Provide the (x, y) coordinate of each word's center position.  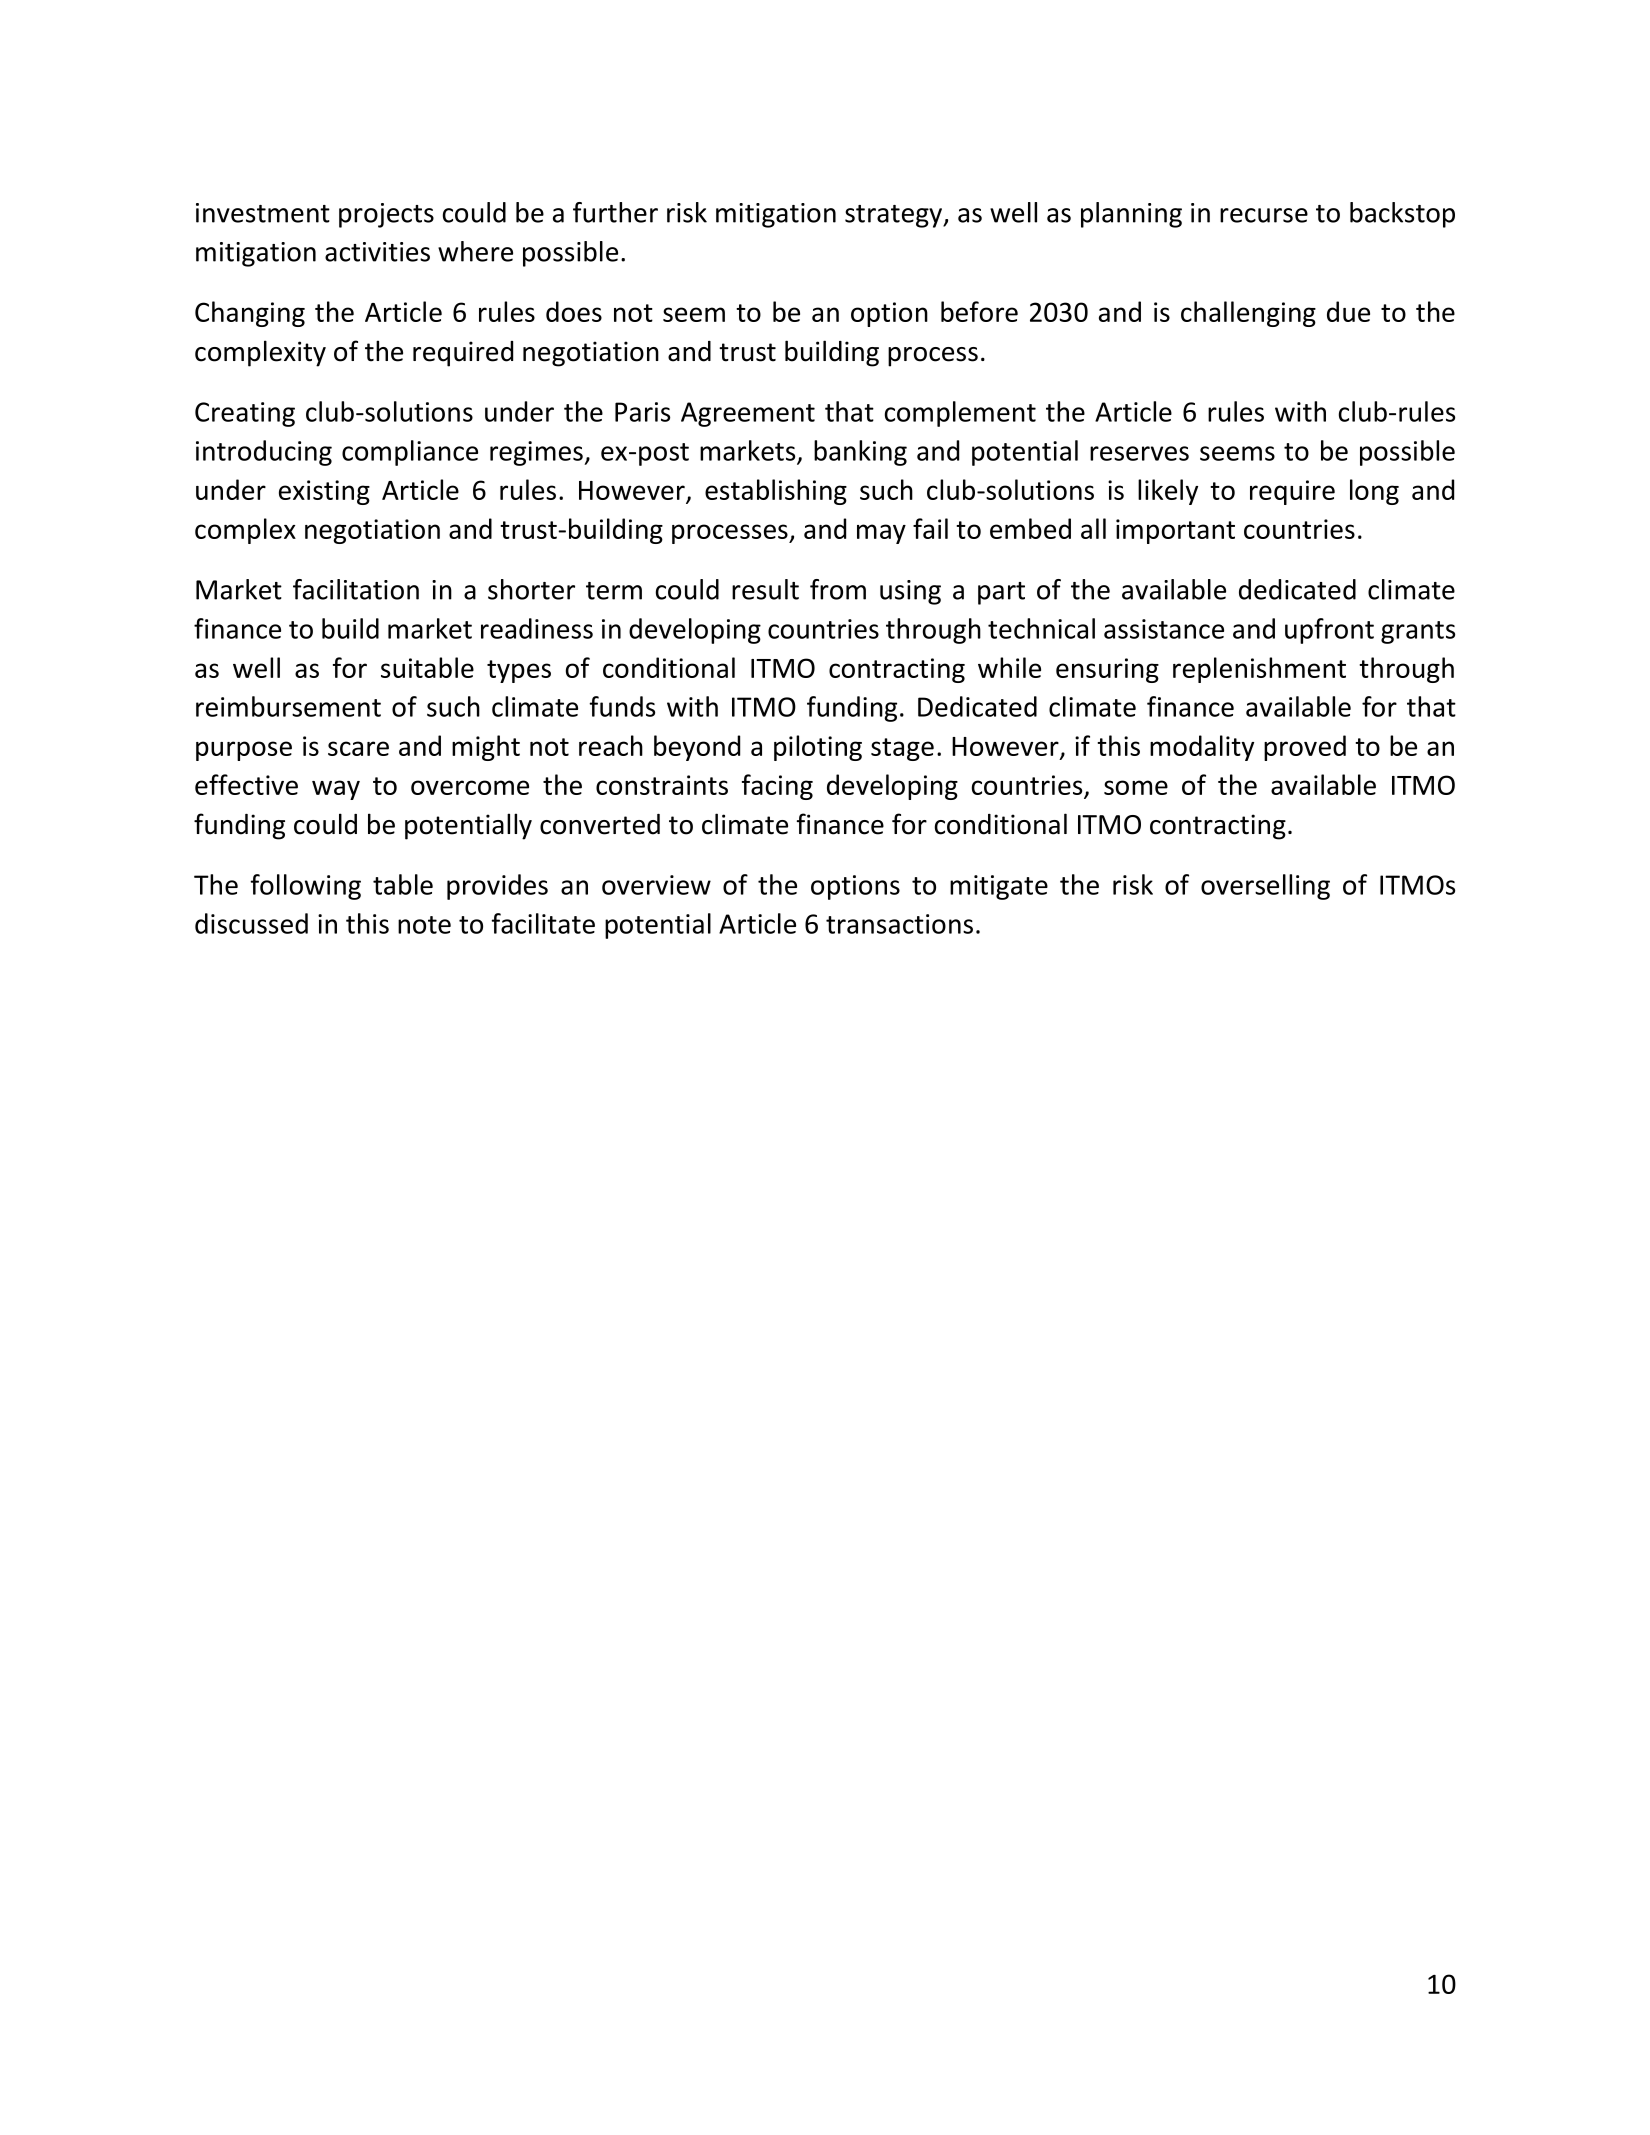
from (838, 589)
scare (358, 748)
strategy (895, 216)
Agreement (748, 414)
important (1175, 531)
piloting (818, 748)
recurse (1264, 215)
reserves (1139, 453)
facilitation (356, 589)
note (424, 925)
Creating (245, 414)
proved (1305, 748)
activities (377, 252)
